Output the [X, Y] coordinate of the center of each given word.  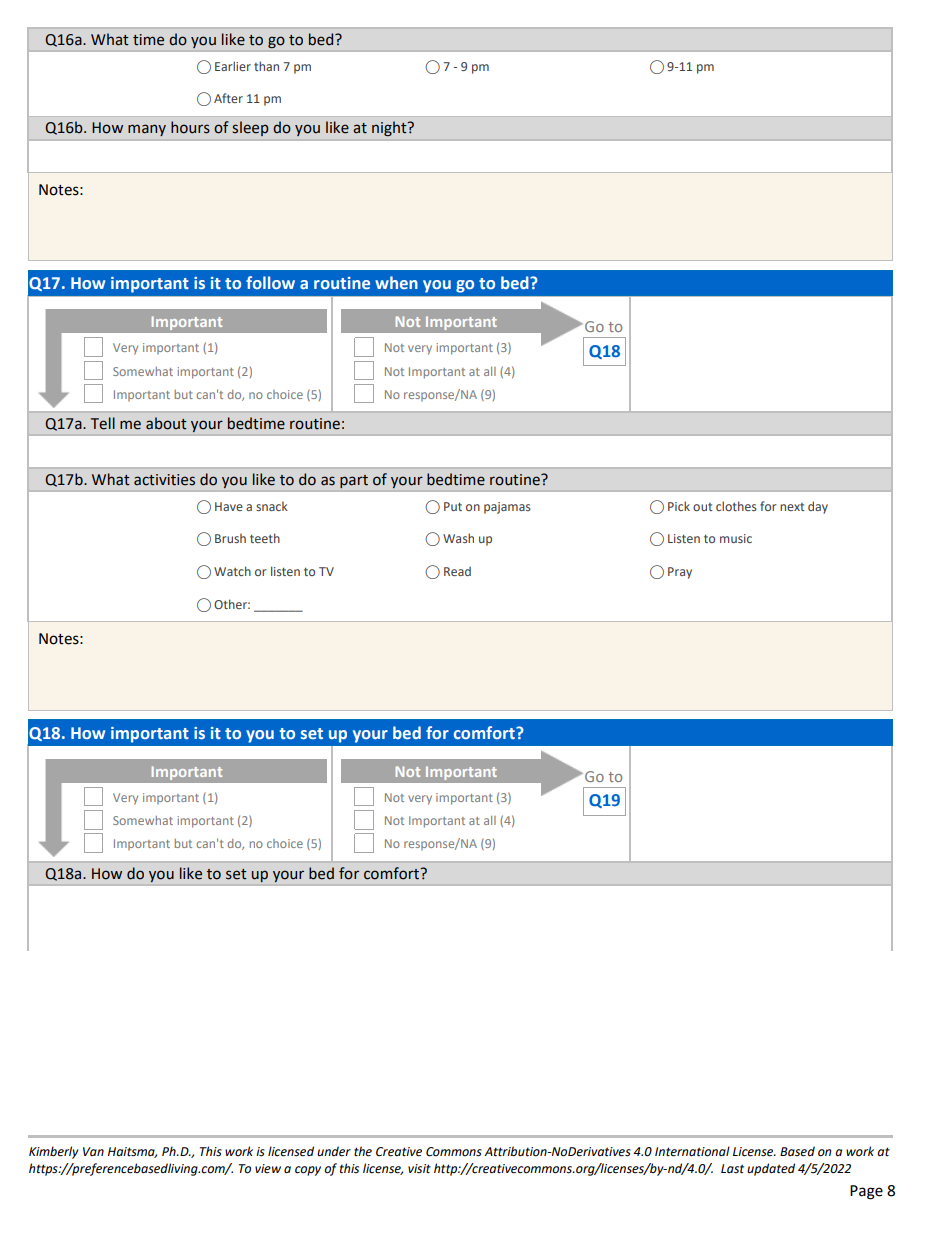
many [147, 130]
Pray [680, 573]
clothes [736, 506]
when [396, 282]
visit [419, 1168]
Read [457, 571]
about [166, 423]
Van [93, 1151]
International [692, 1151]
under [334, 1151]
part [354, 481]
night [390, 128]
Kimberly [54, 1152]
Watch [232, 571]
